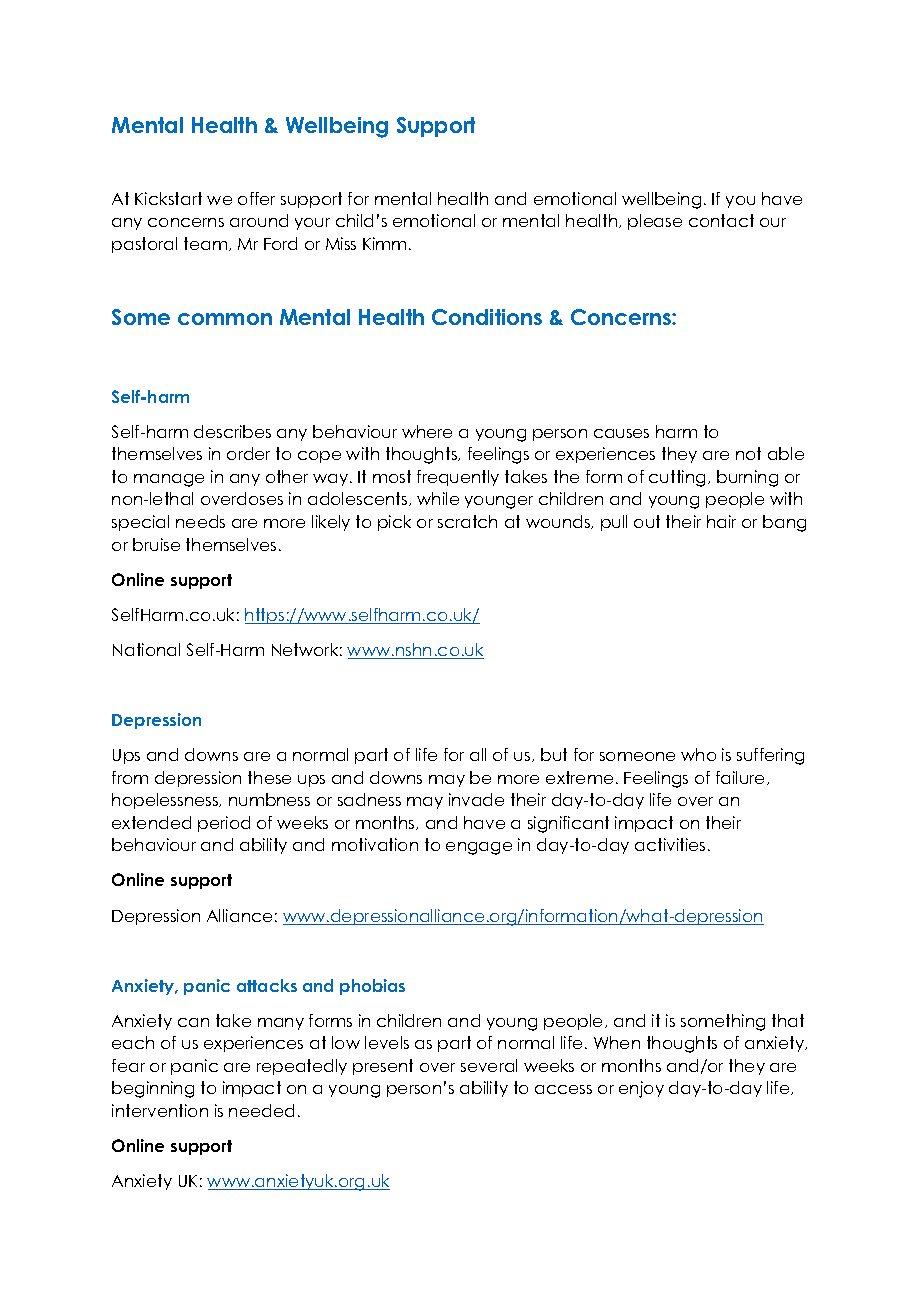  I want to click on period, so click(224, 824).
